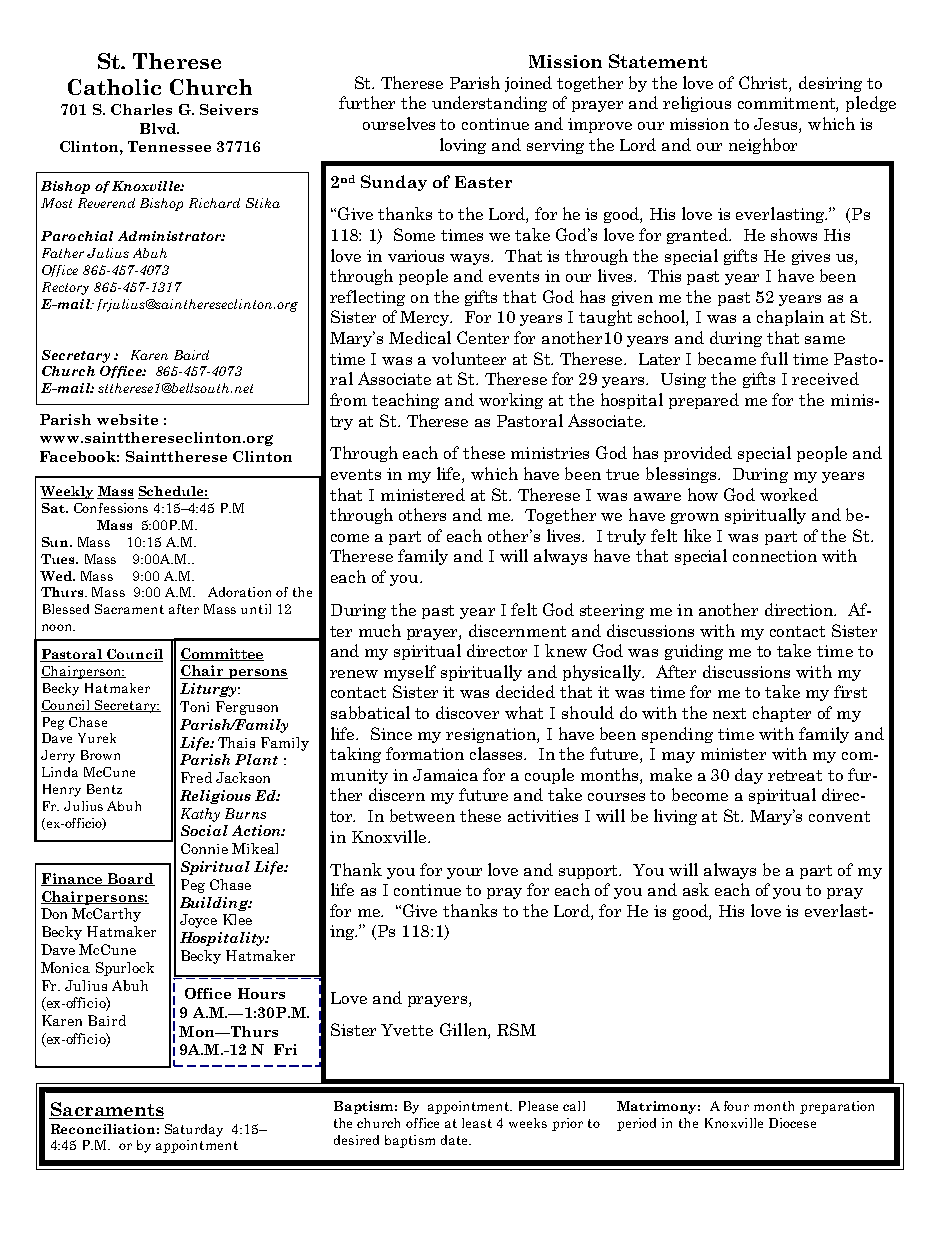 The height and width of the screenshot is (1233, 952). I want to click on website, so click(127, 419).
